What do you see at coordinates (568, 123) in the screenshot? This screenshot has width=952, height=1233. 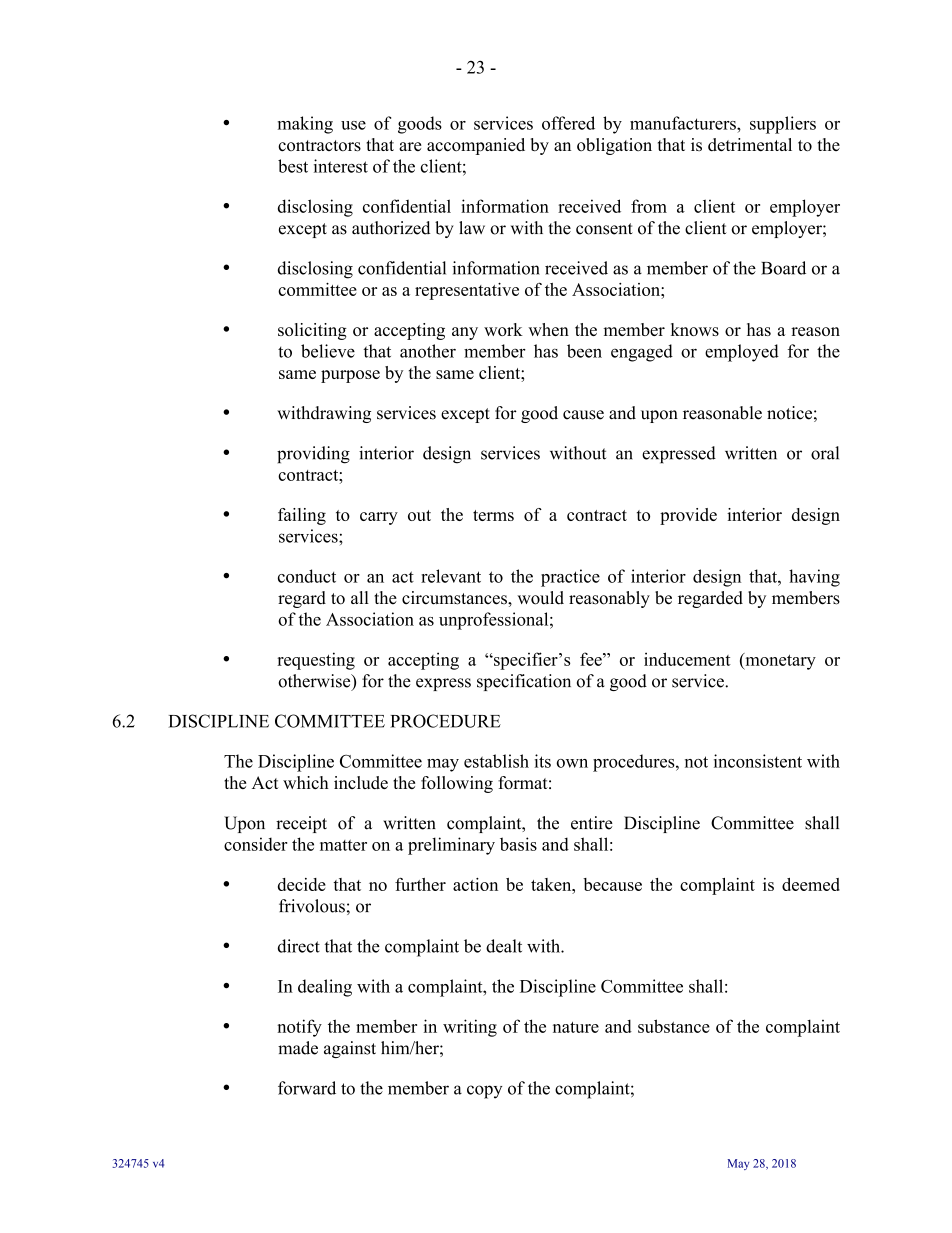 I see `offered` at bounding box center [568, 123].
